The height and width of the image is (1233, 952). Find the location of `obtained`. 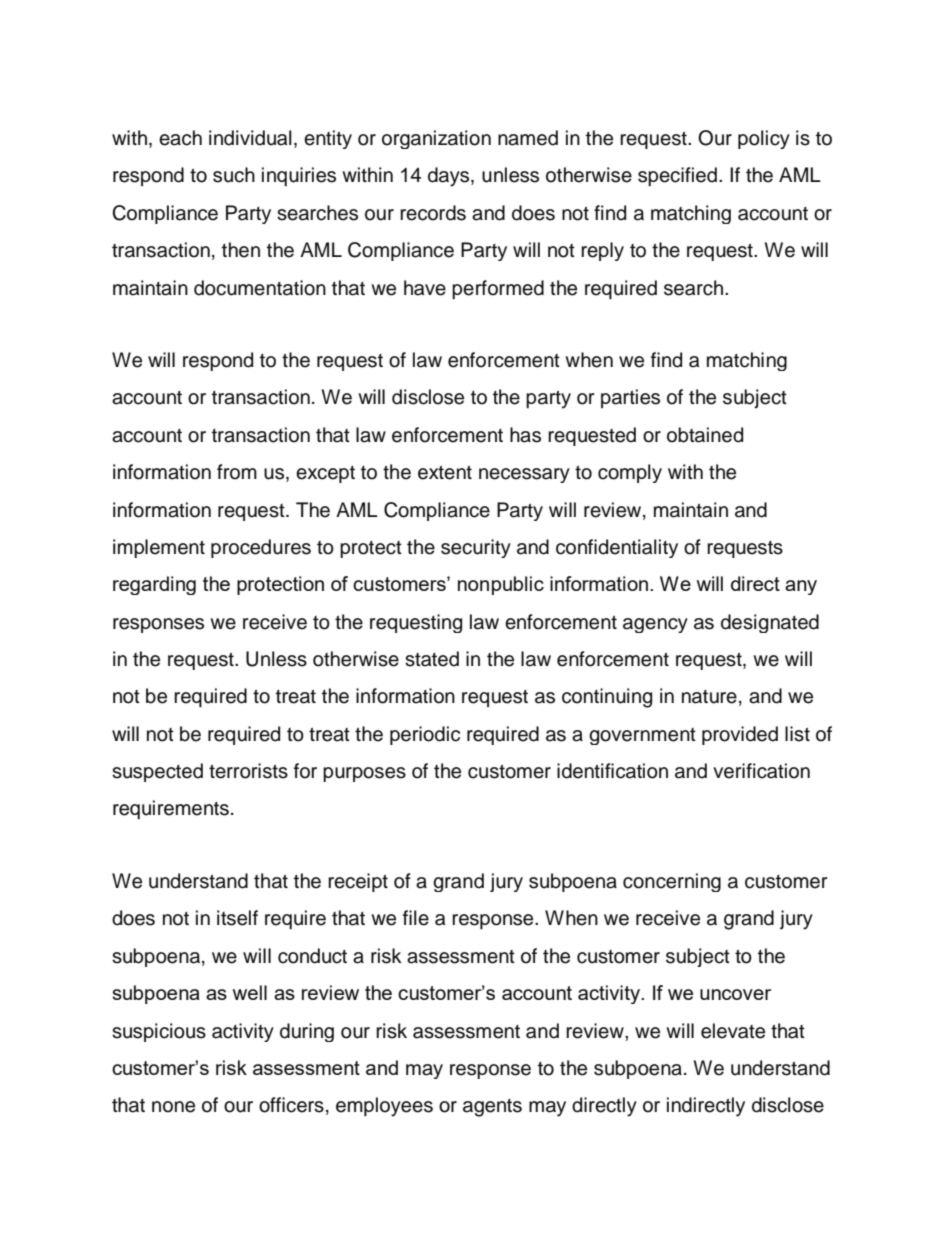

obtained is located at coordinates (705, 435).
